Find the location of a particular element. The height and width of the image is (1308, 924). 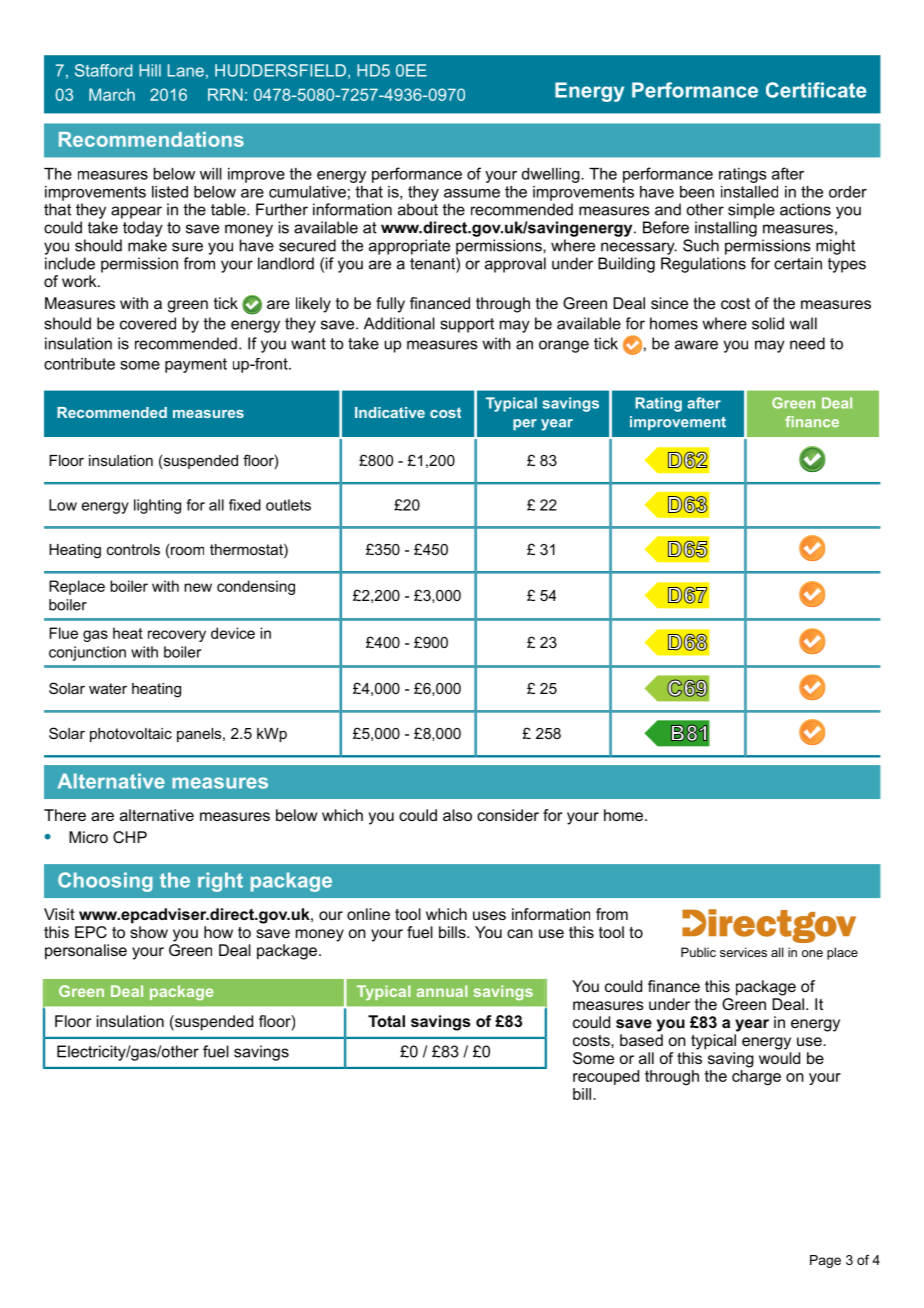

services is located at coordinates (743, 952).
